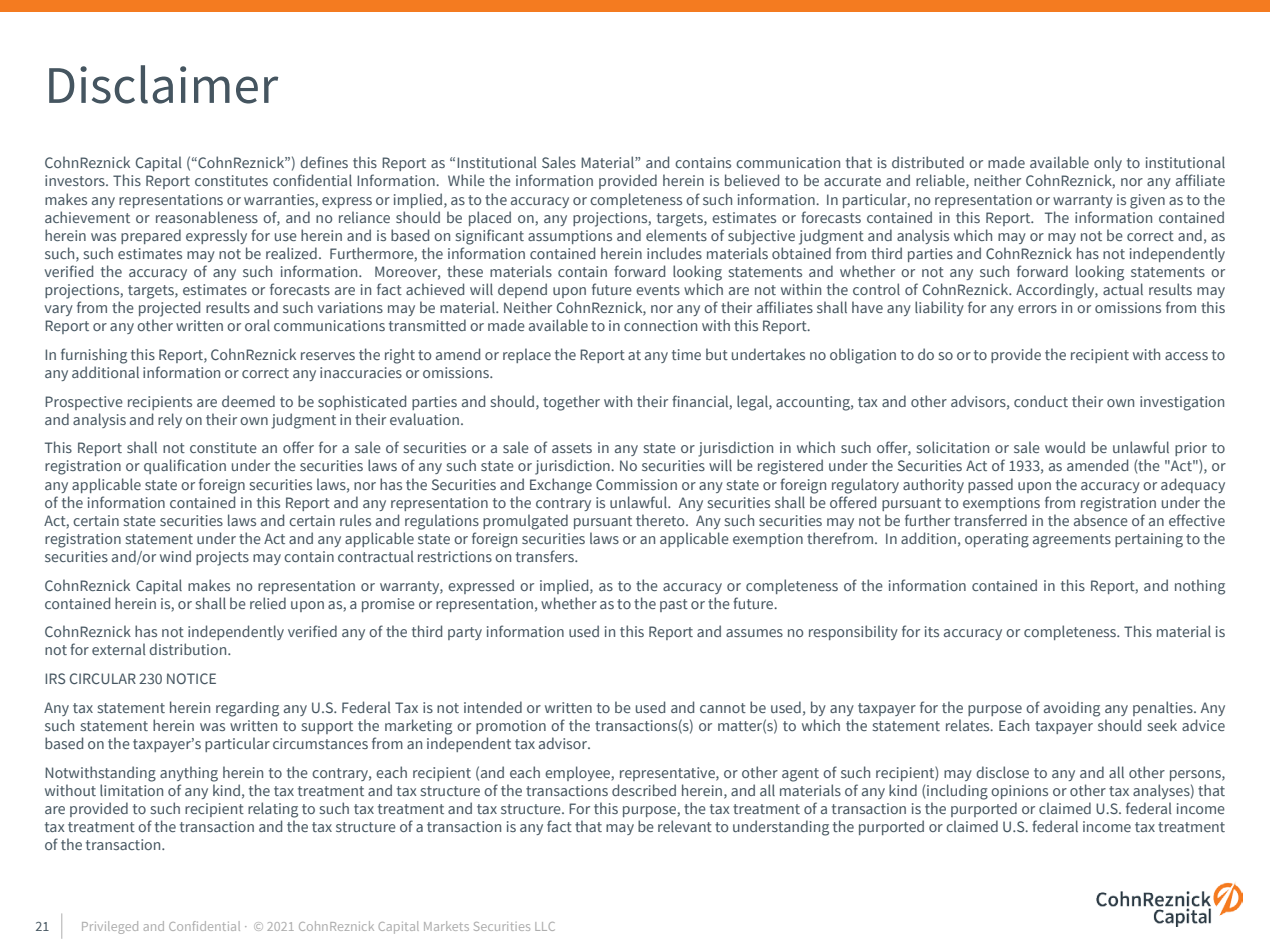 This screenshot has height=952, width=1270. I want to click on conduct, so click(1041, 401).
